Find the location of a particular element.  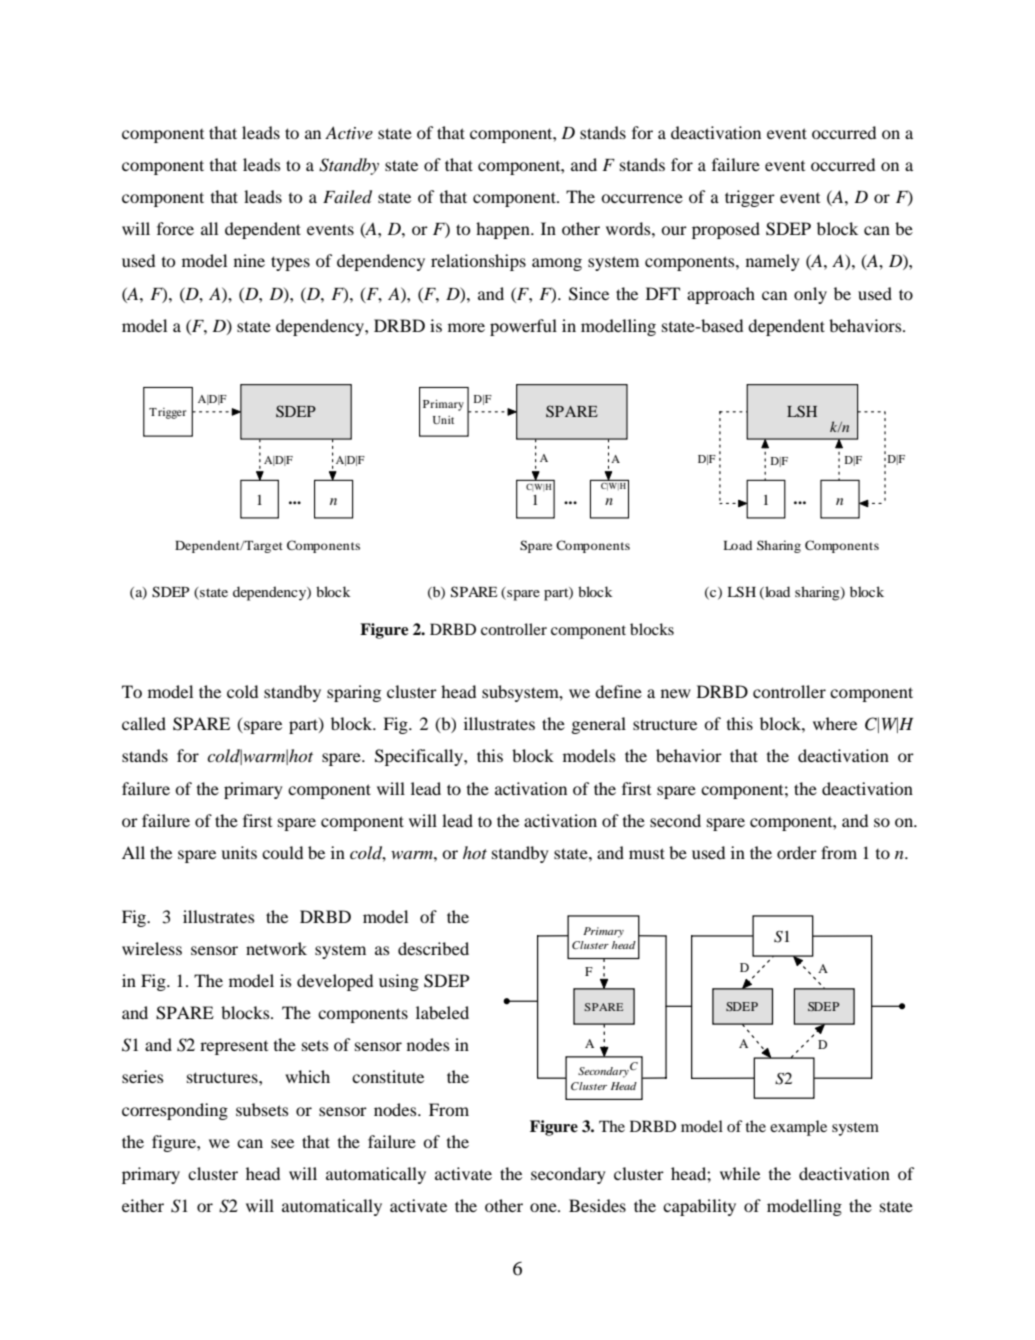

could is located at coordinates (282, 852).
